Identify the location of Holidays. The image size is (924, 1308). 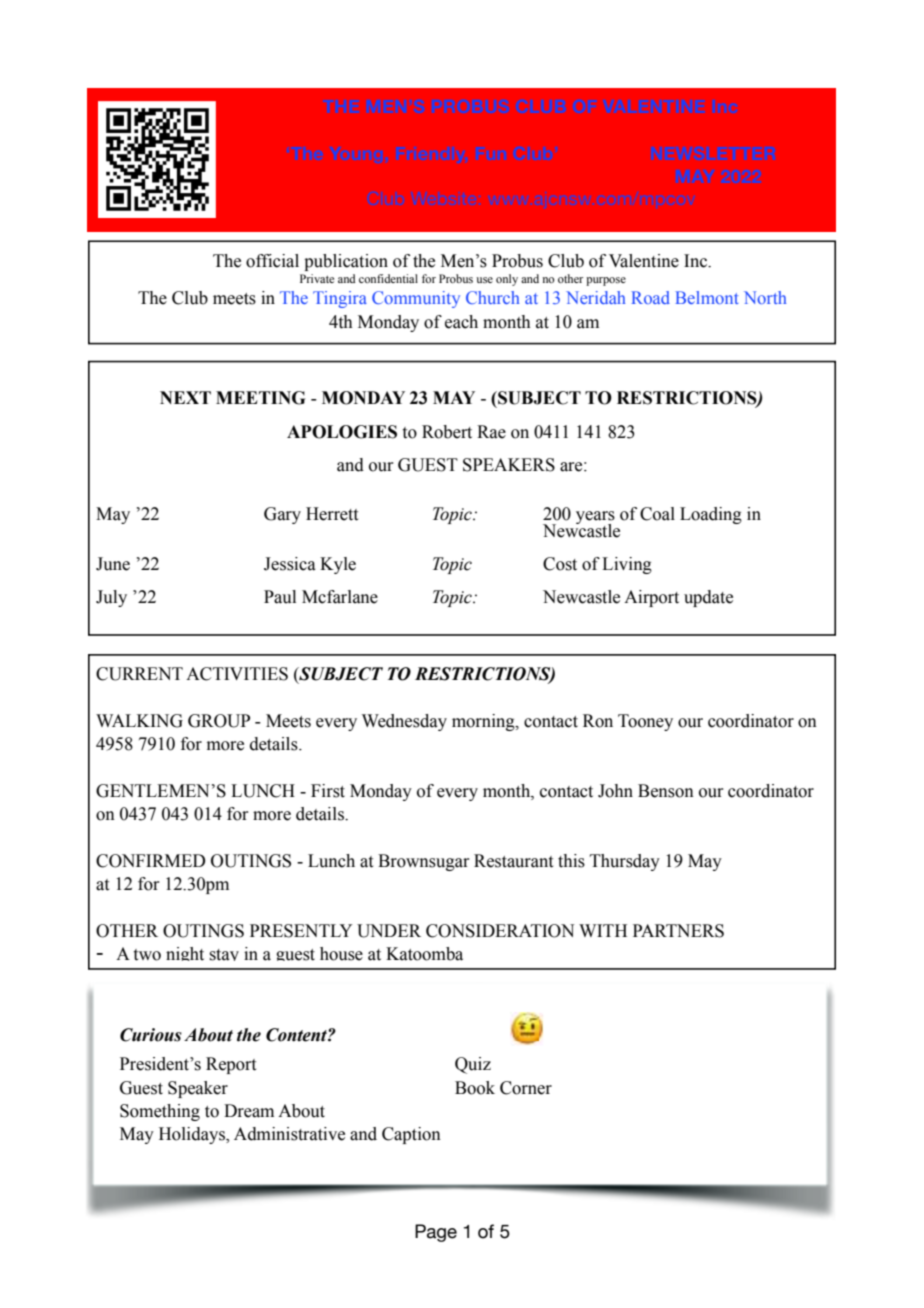
(193, 1135).
